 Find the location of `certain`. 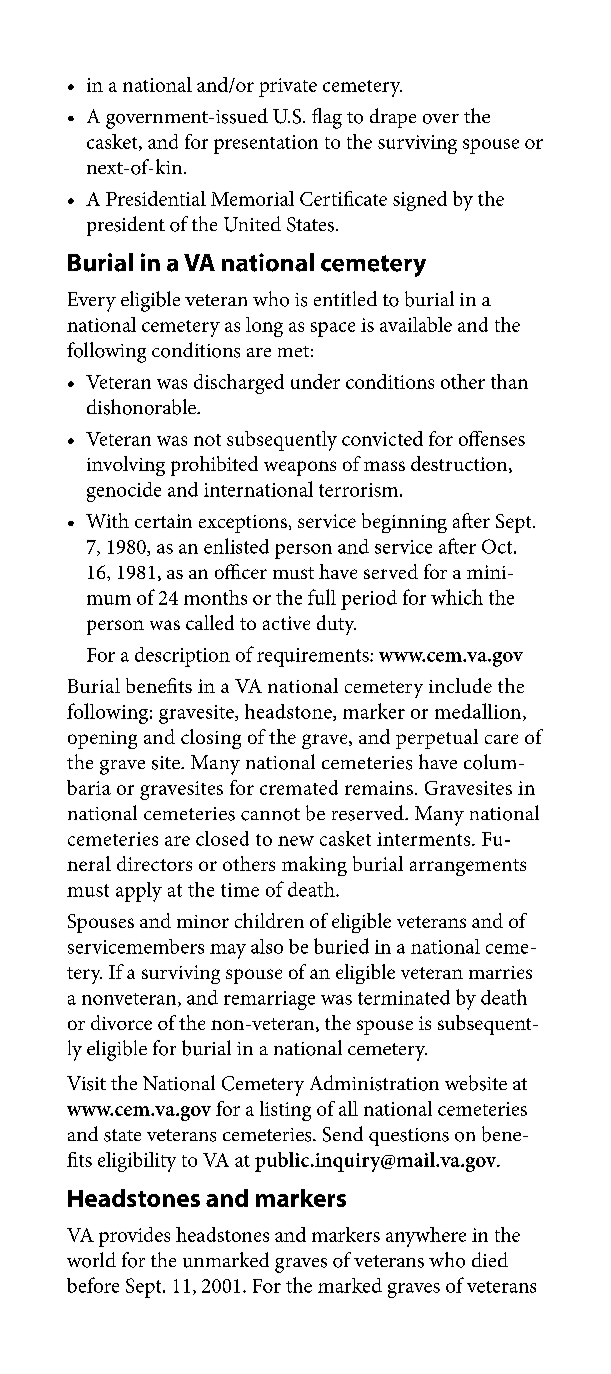

certain is located at coordinates (163, 521).
